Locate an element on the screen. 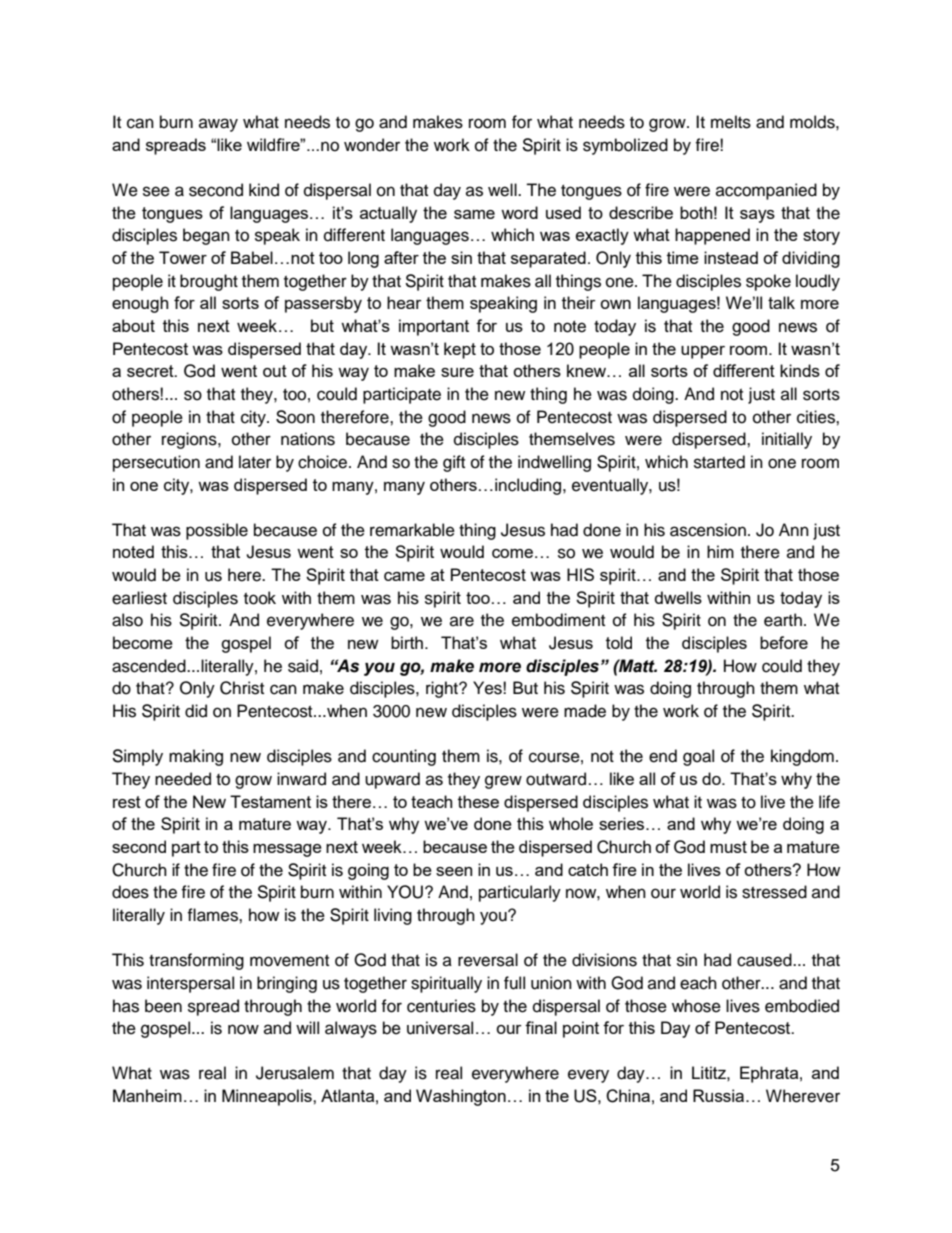 This screenshot has width=952, height=1233. Minneapolis is located at coordinates (268, 1097).
